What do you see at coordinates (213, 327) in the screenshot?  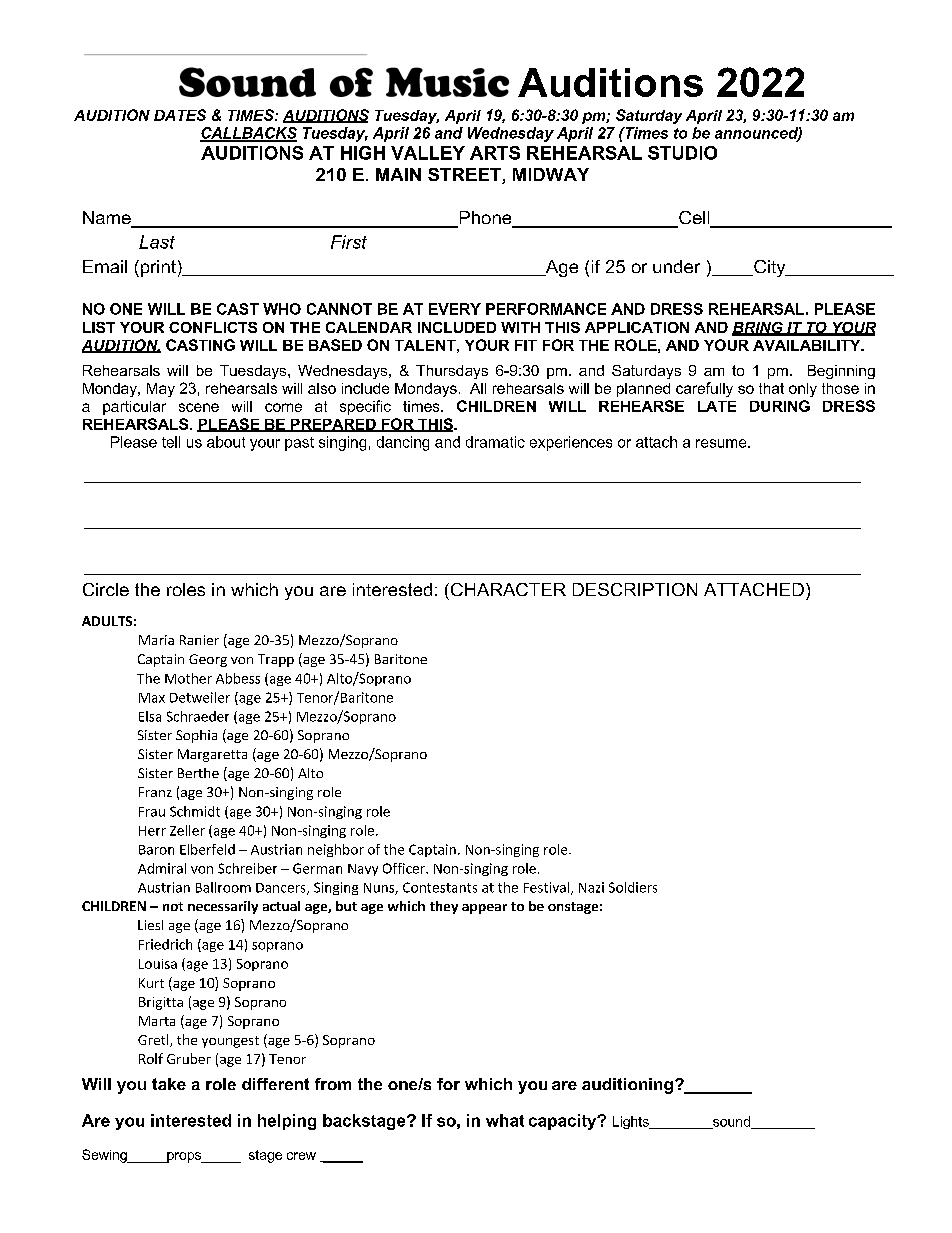 I see `CONFLICTS` at bounding box center [213, 327].
